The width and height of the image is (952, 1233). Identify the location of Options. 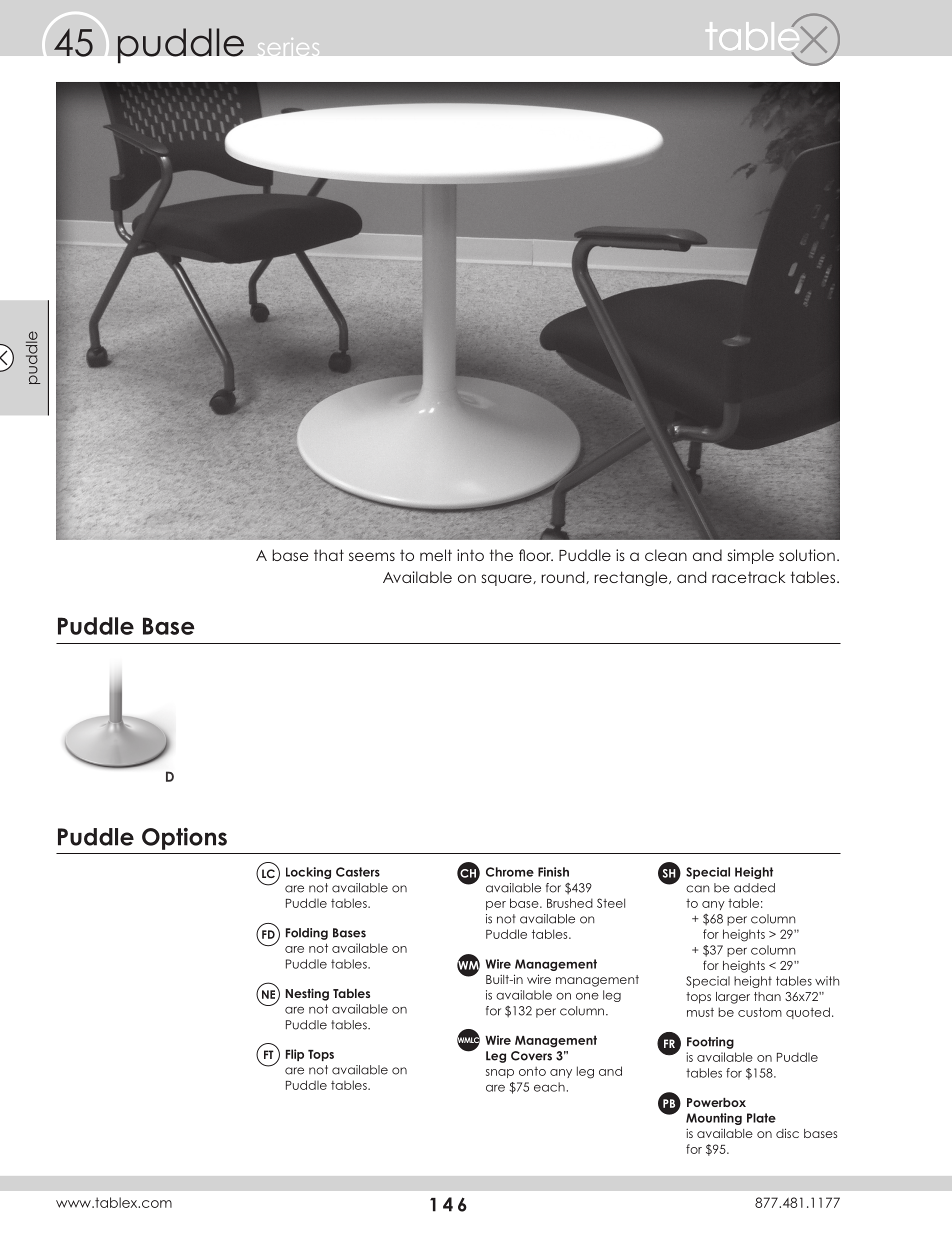
(184, 839).
